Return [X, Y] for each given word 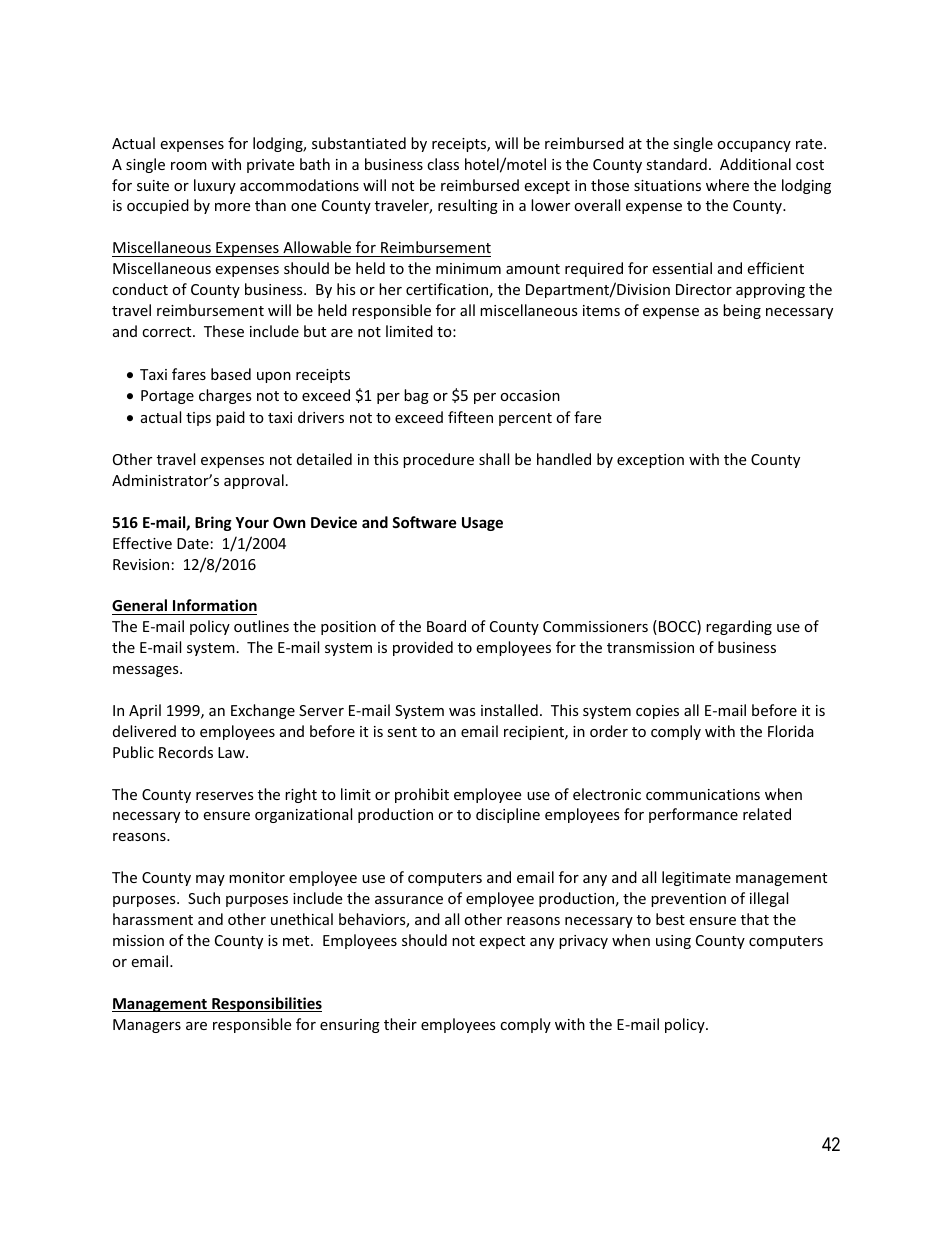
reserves [225, 796]
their [400, 1024]
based [231, 374]
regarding [739, 627]
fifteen [470, 417]
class [443, 164]
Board [446, 626]
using [673, 942]
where [727, 185]
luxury [215, 186]
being [742, 311]
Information [214, 607]
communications [703, 794]
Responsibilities [266, 1004]
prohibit [422, 795]
